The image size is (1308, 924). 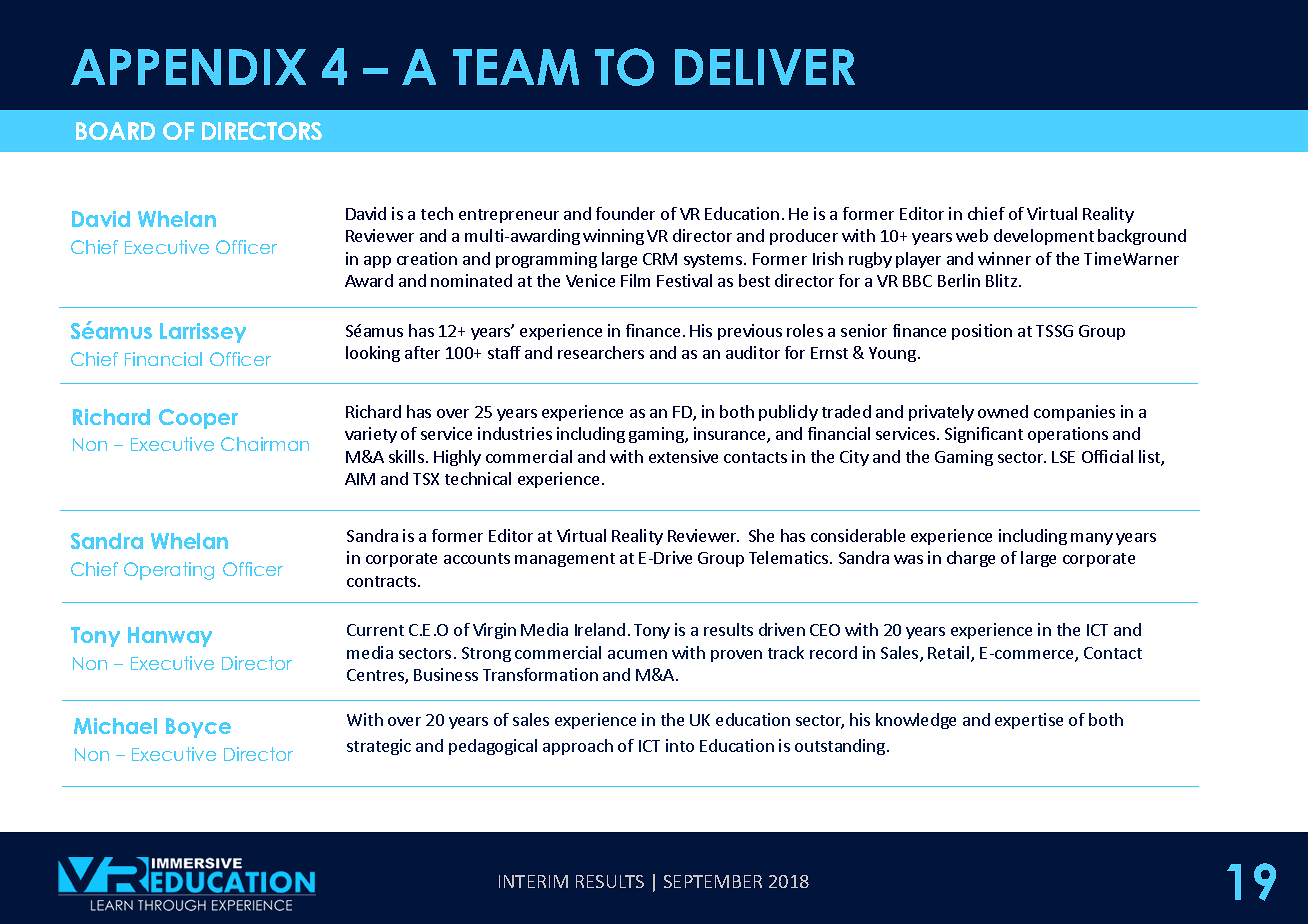 I want to click on SEPTEMBER, so click(x=713, y=881).
